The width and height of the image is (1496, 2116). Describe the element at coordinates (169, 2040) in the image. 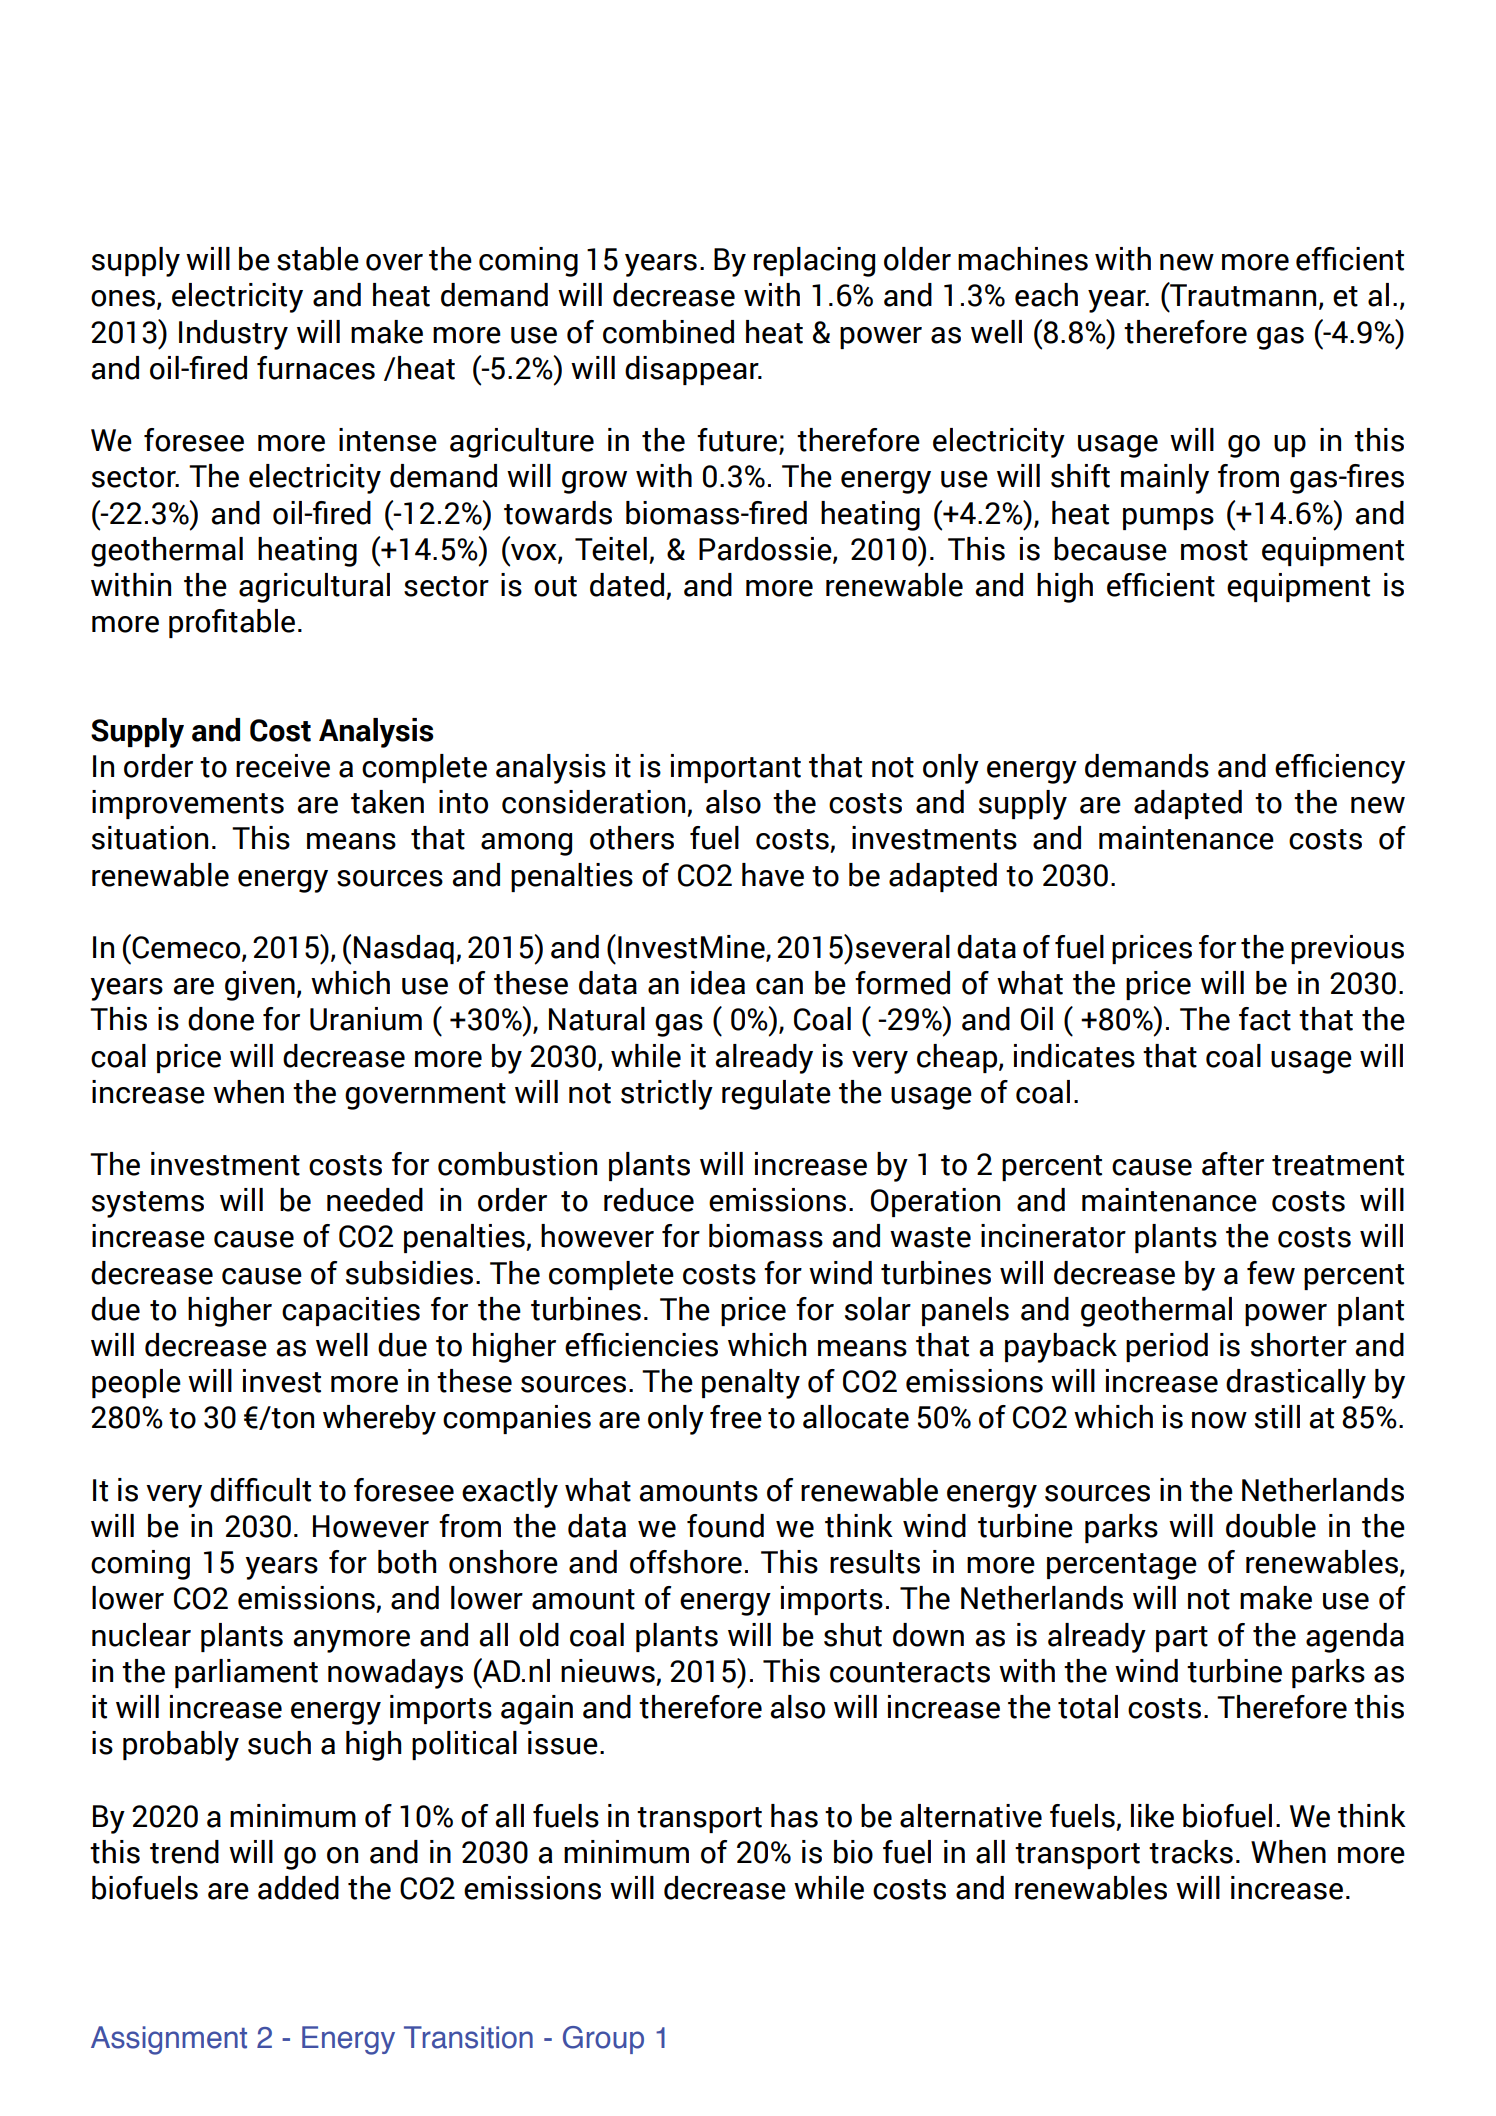

I see `Assignment` at that location.
